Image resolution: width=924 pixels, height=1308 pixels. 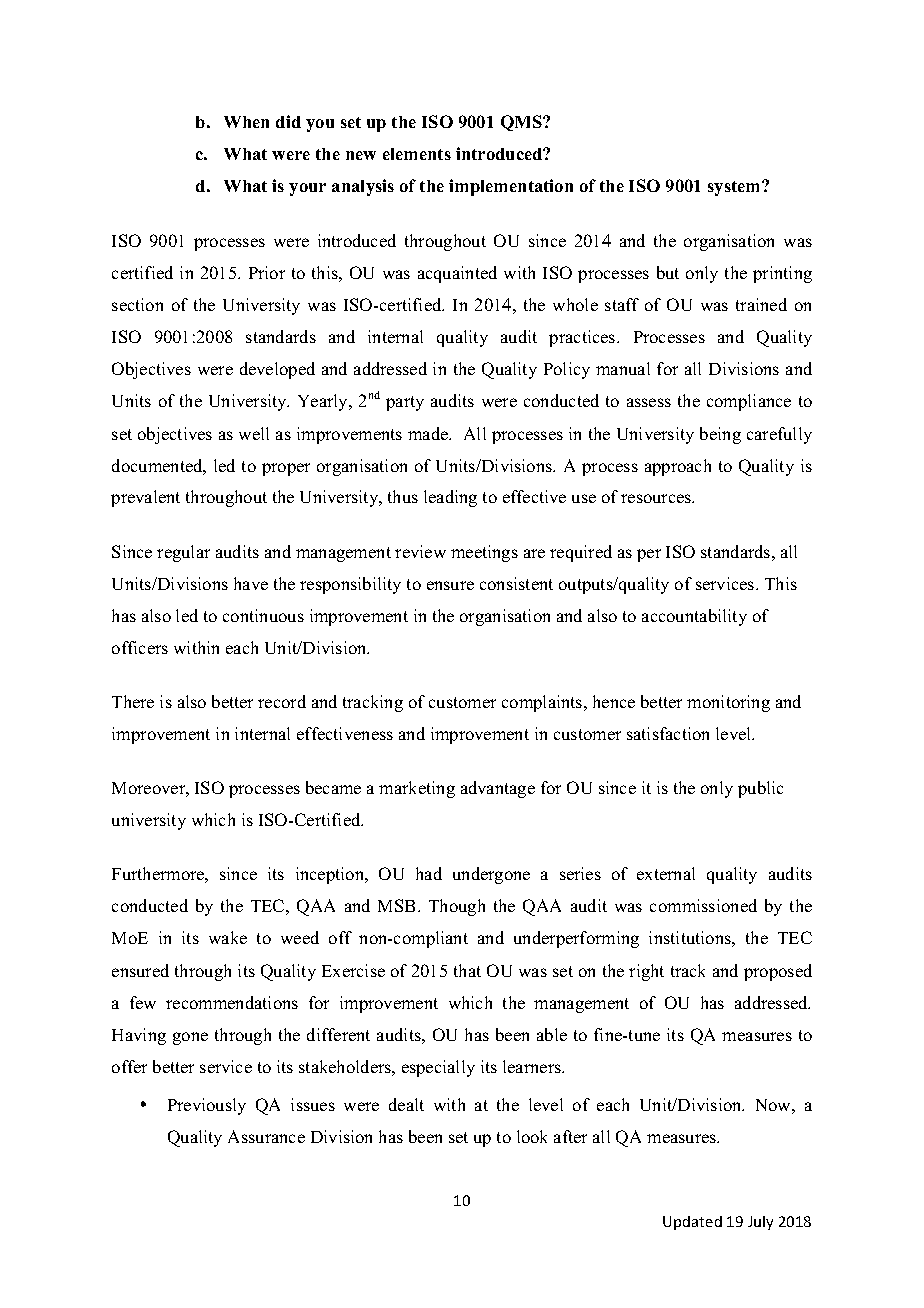 I want to click on look, so click(x=532, y=1136).
